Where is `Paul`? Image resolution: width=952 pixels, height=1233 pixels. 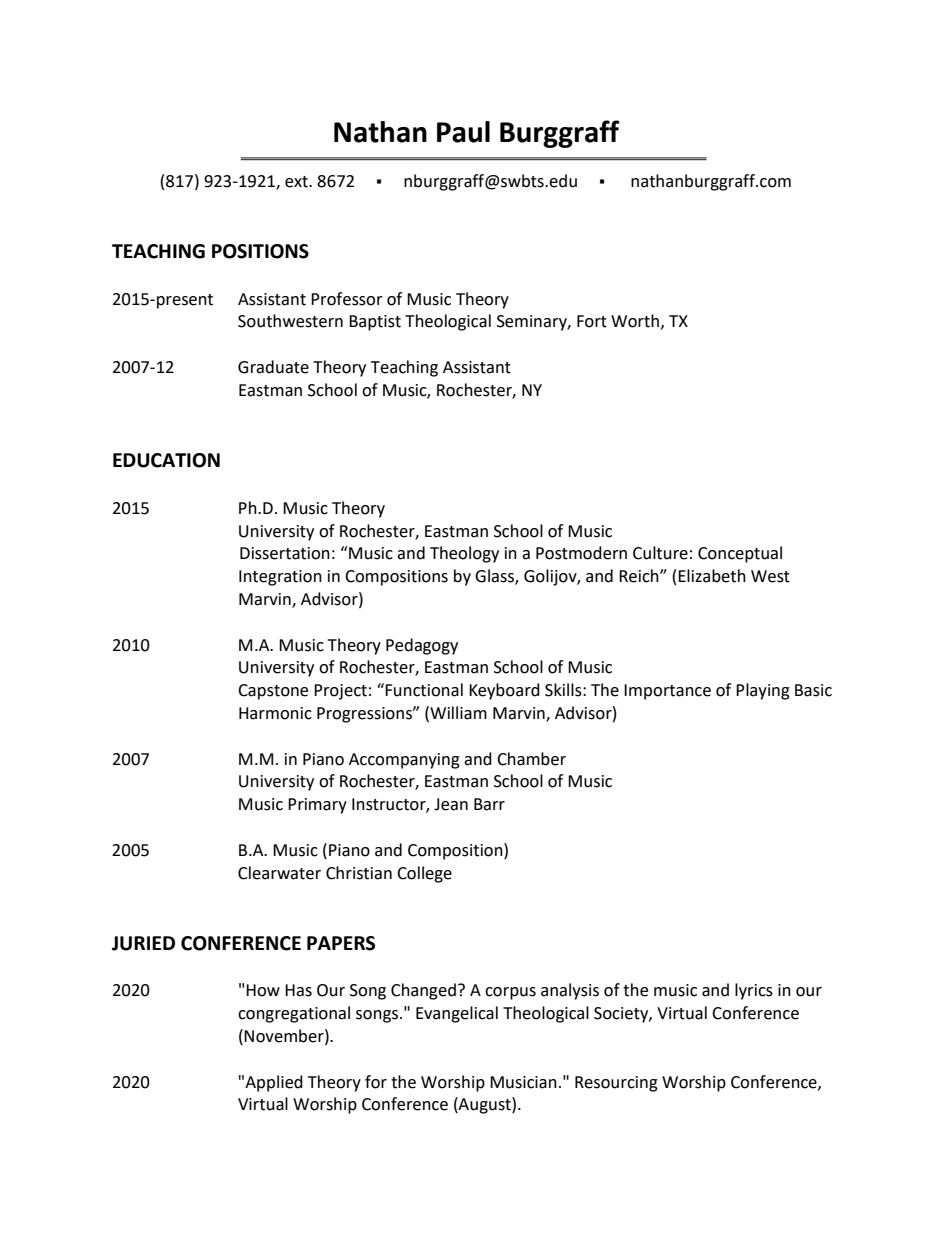 Paul is located at coordinates (463, 132).
